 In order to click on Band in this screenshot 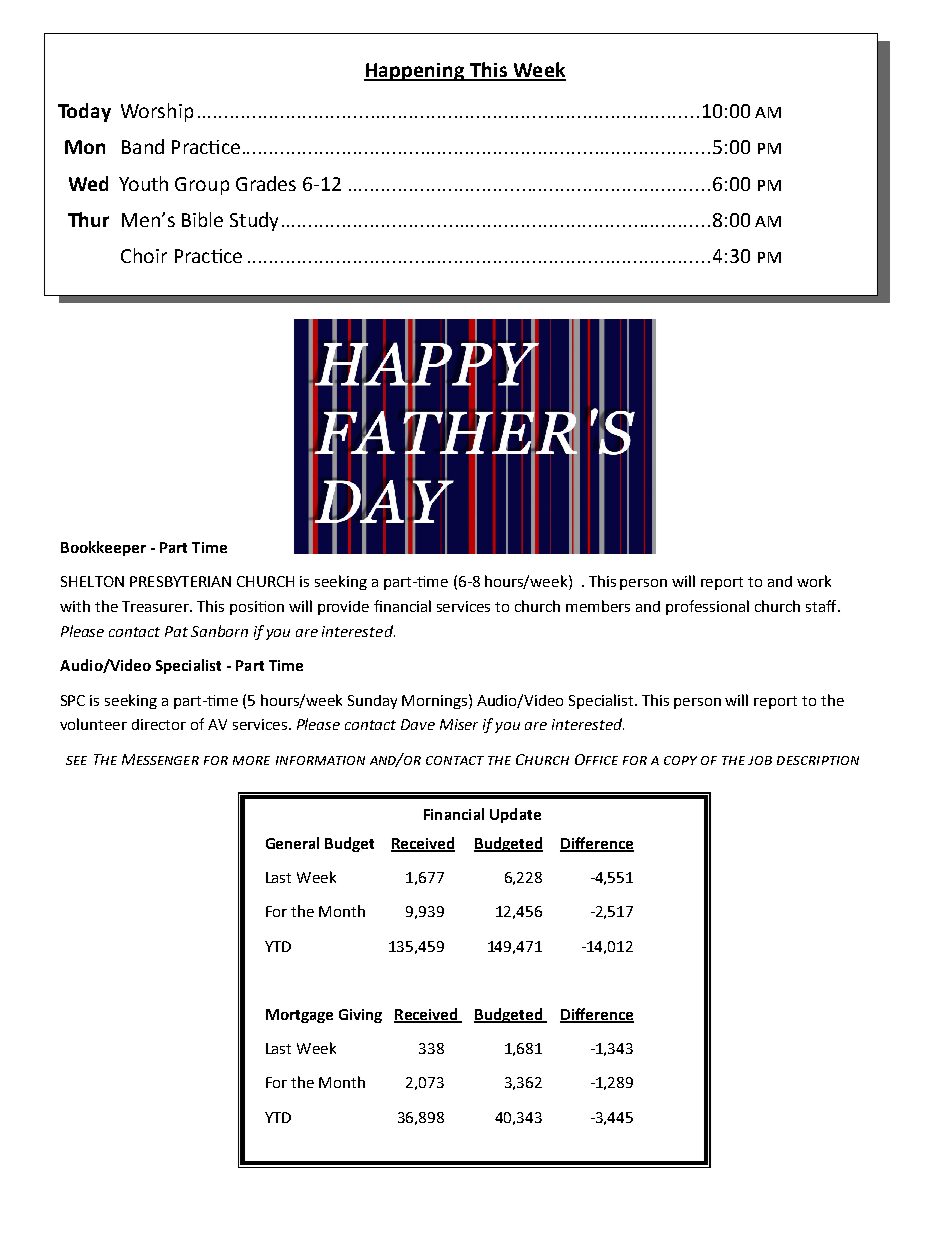, I will do `click(143, 146)`.
